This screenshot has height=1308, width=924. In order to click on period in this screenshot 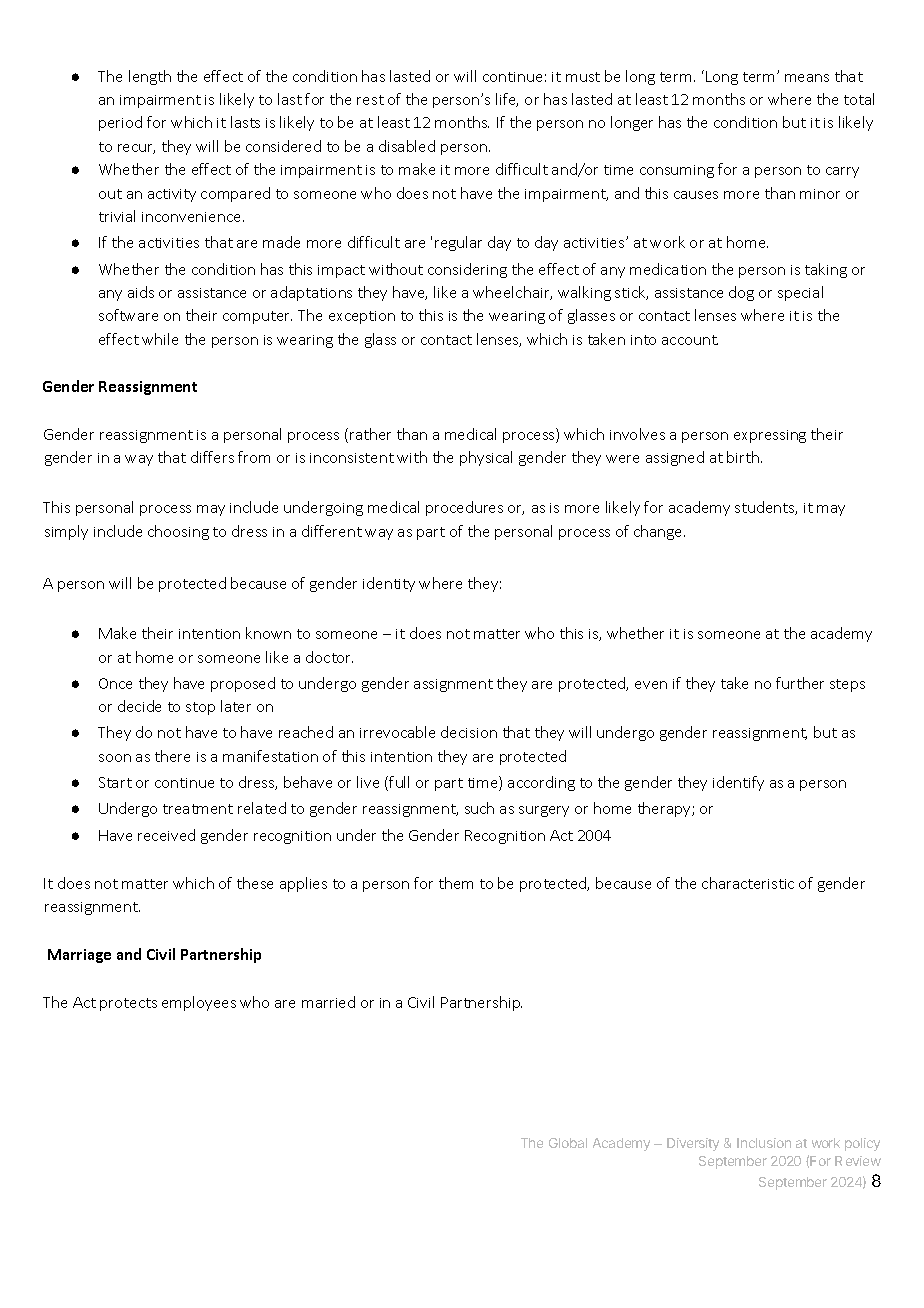, I will do `click(120, 123)`.
